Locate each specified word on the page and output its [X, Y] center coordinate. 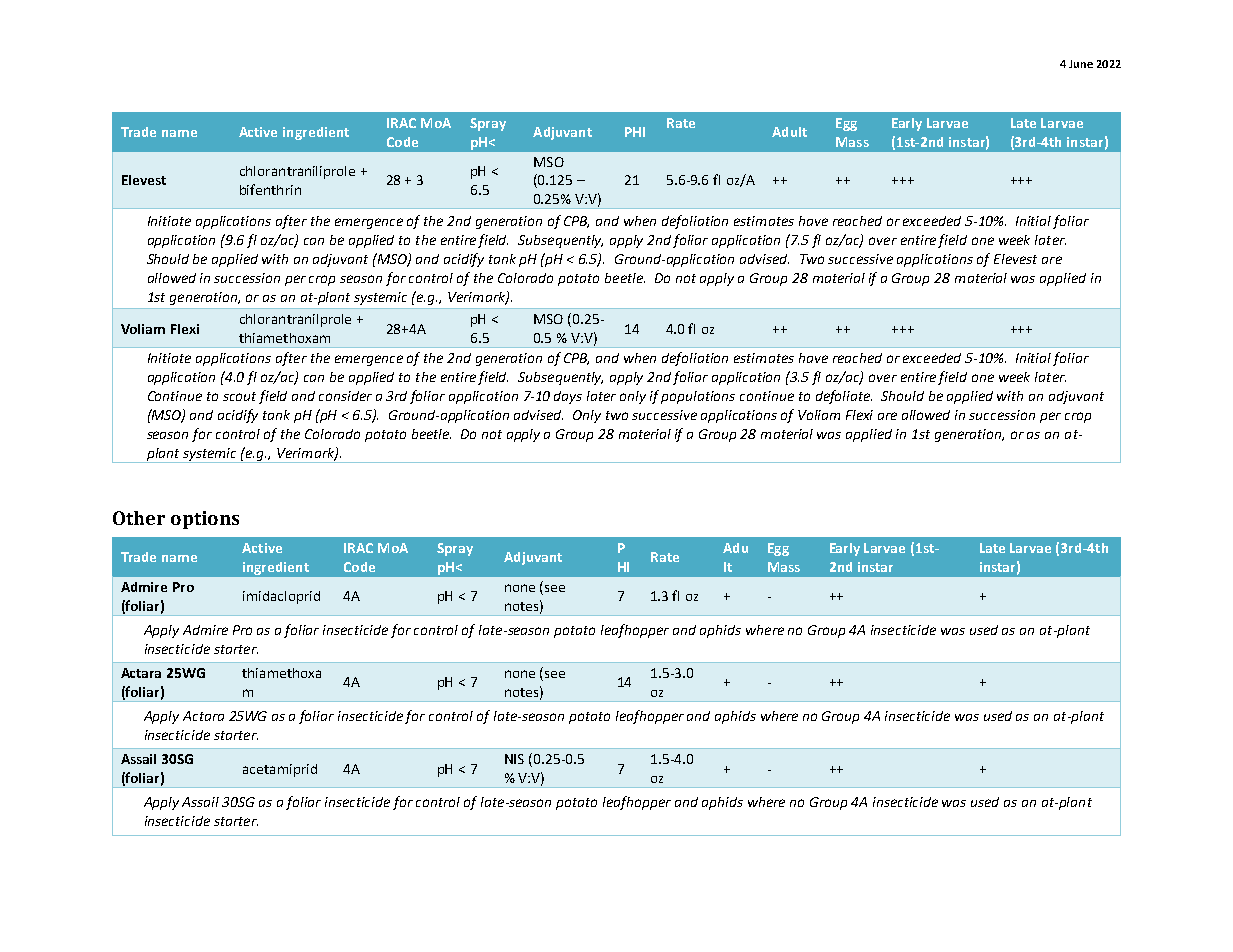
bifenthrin [270, 189]
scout [239, 396]
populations [698, 397]
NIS [514, 759]
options [205, 520]
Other [139, 518]
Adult [789, 132]
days [568, 397]
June [1081, 64]
